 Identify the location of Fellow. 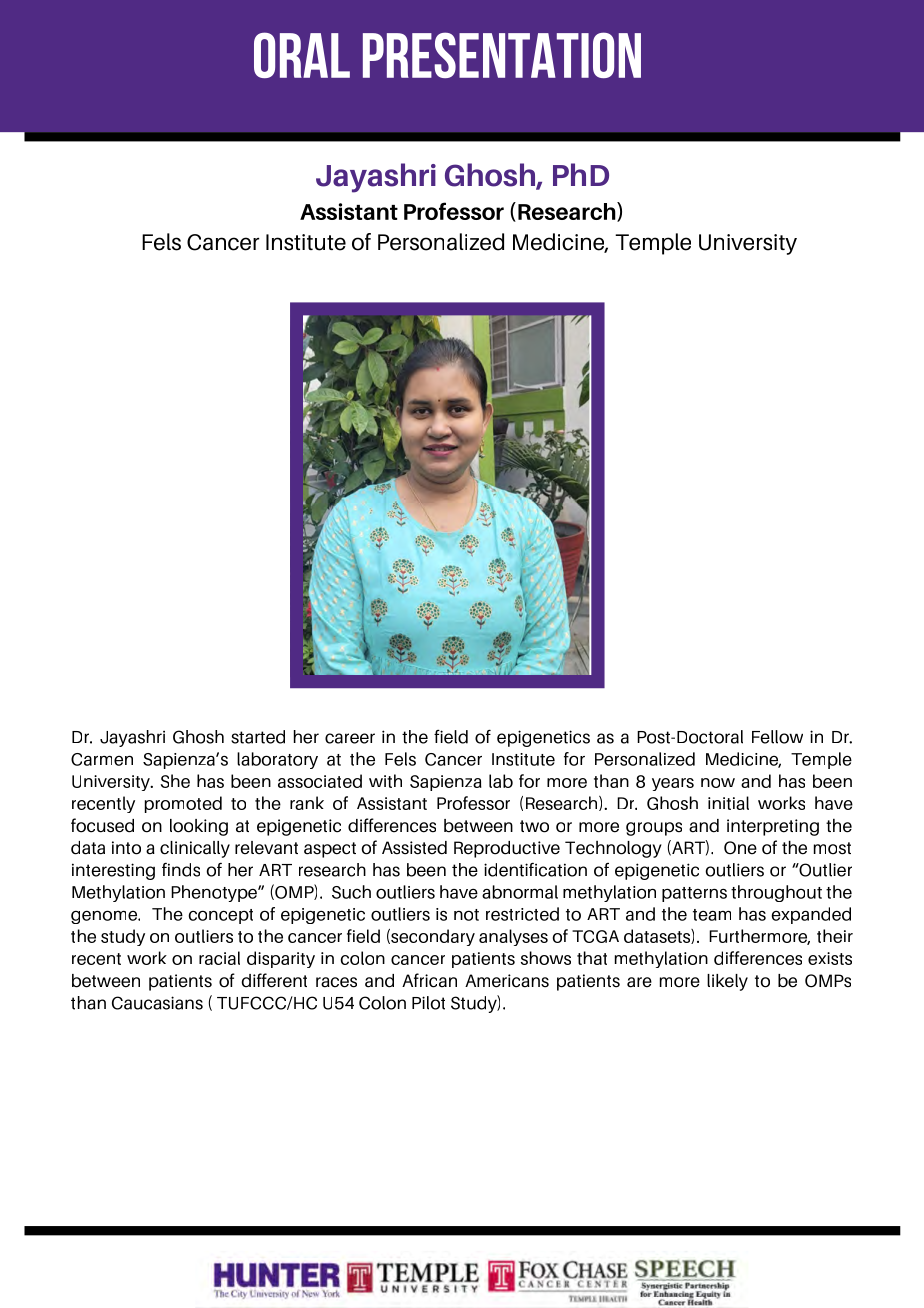
(777, 737).
